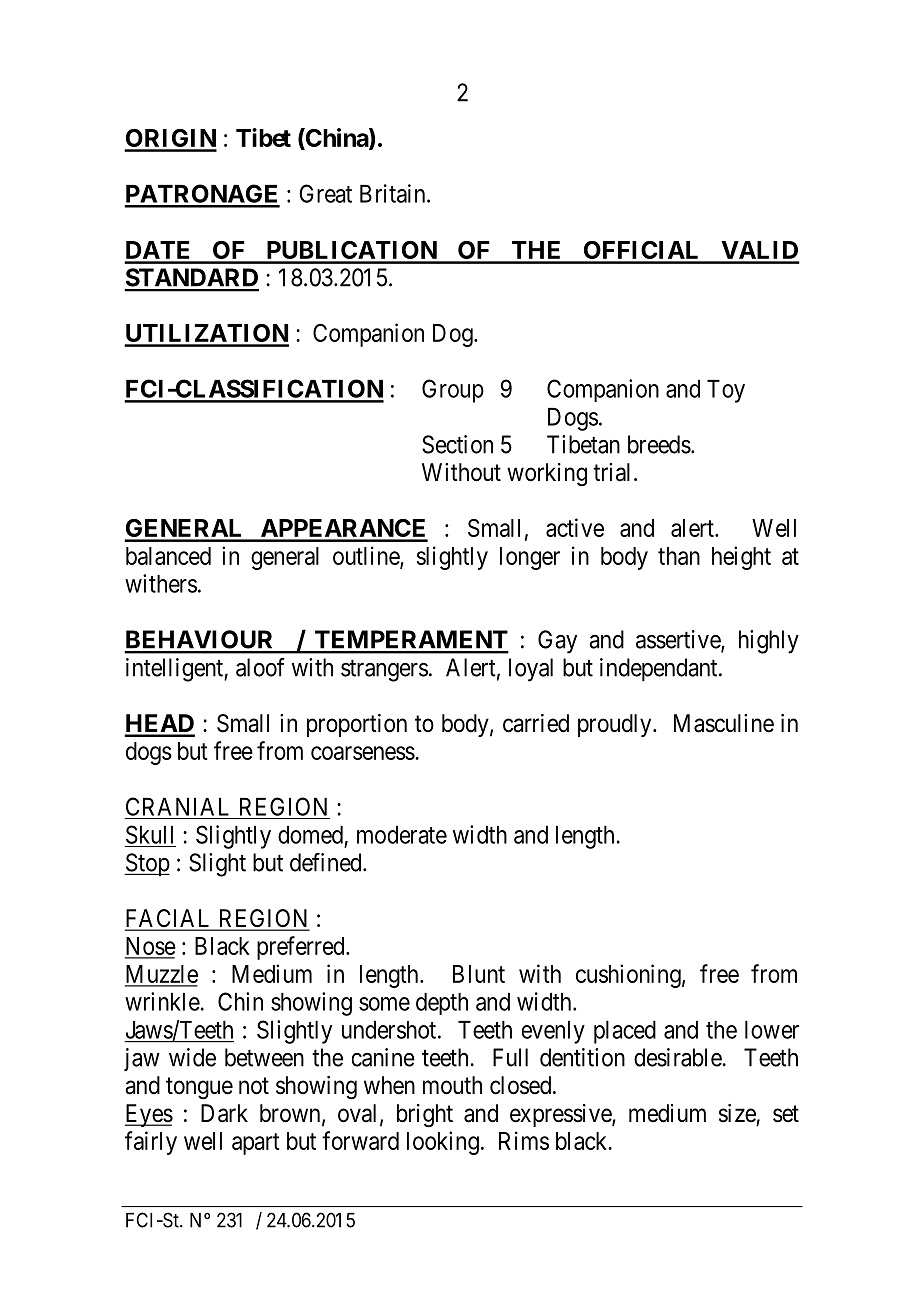 The image size is (924, 1311). What do you see at coordinates (394, 193) in the screenshot?
I see `Britain` at bounding box center [394, 193].
